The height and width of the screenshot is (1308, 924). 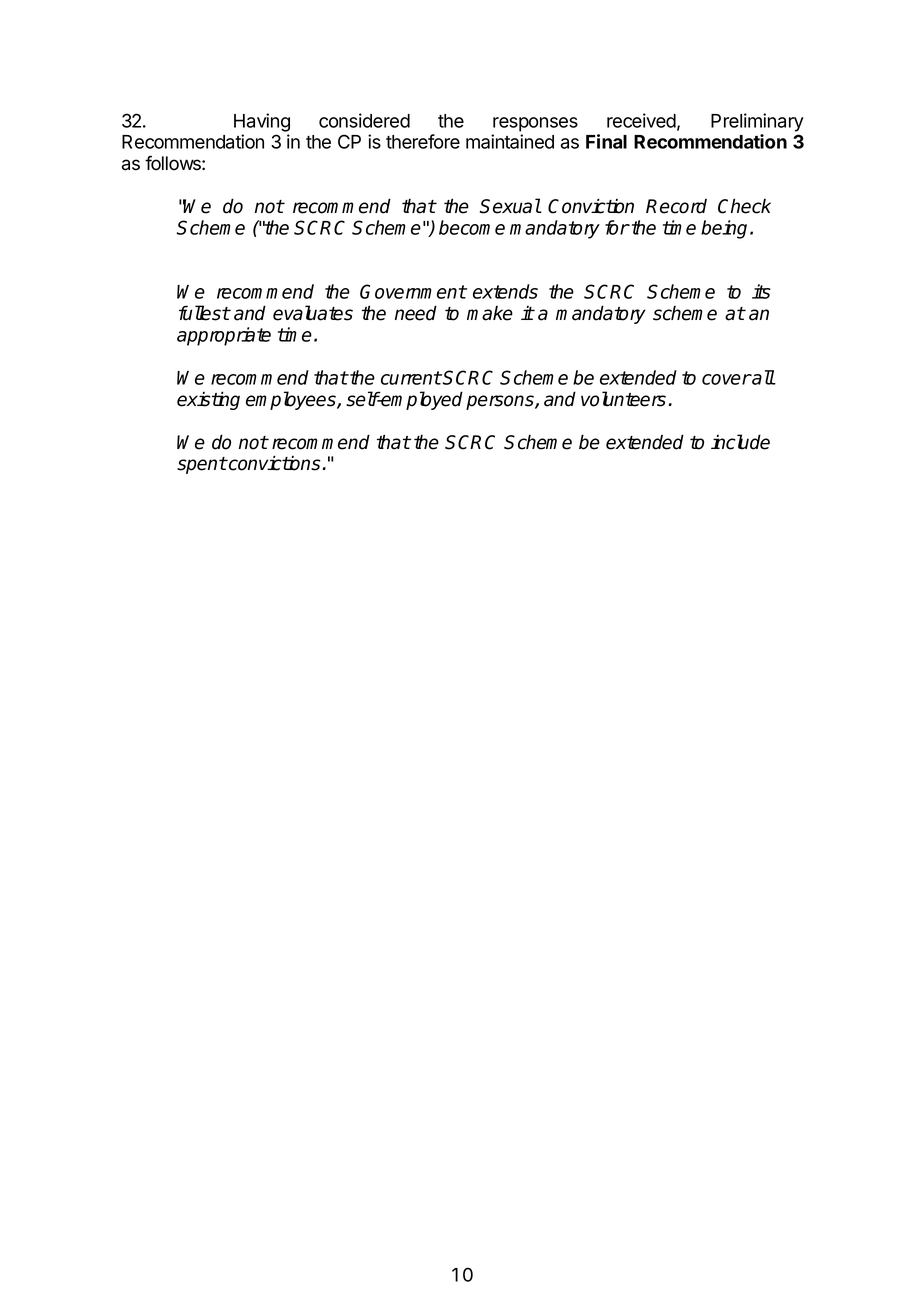 I want to click on extends, so click(x=505, y=291).
